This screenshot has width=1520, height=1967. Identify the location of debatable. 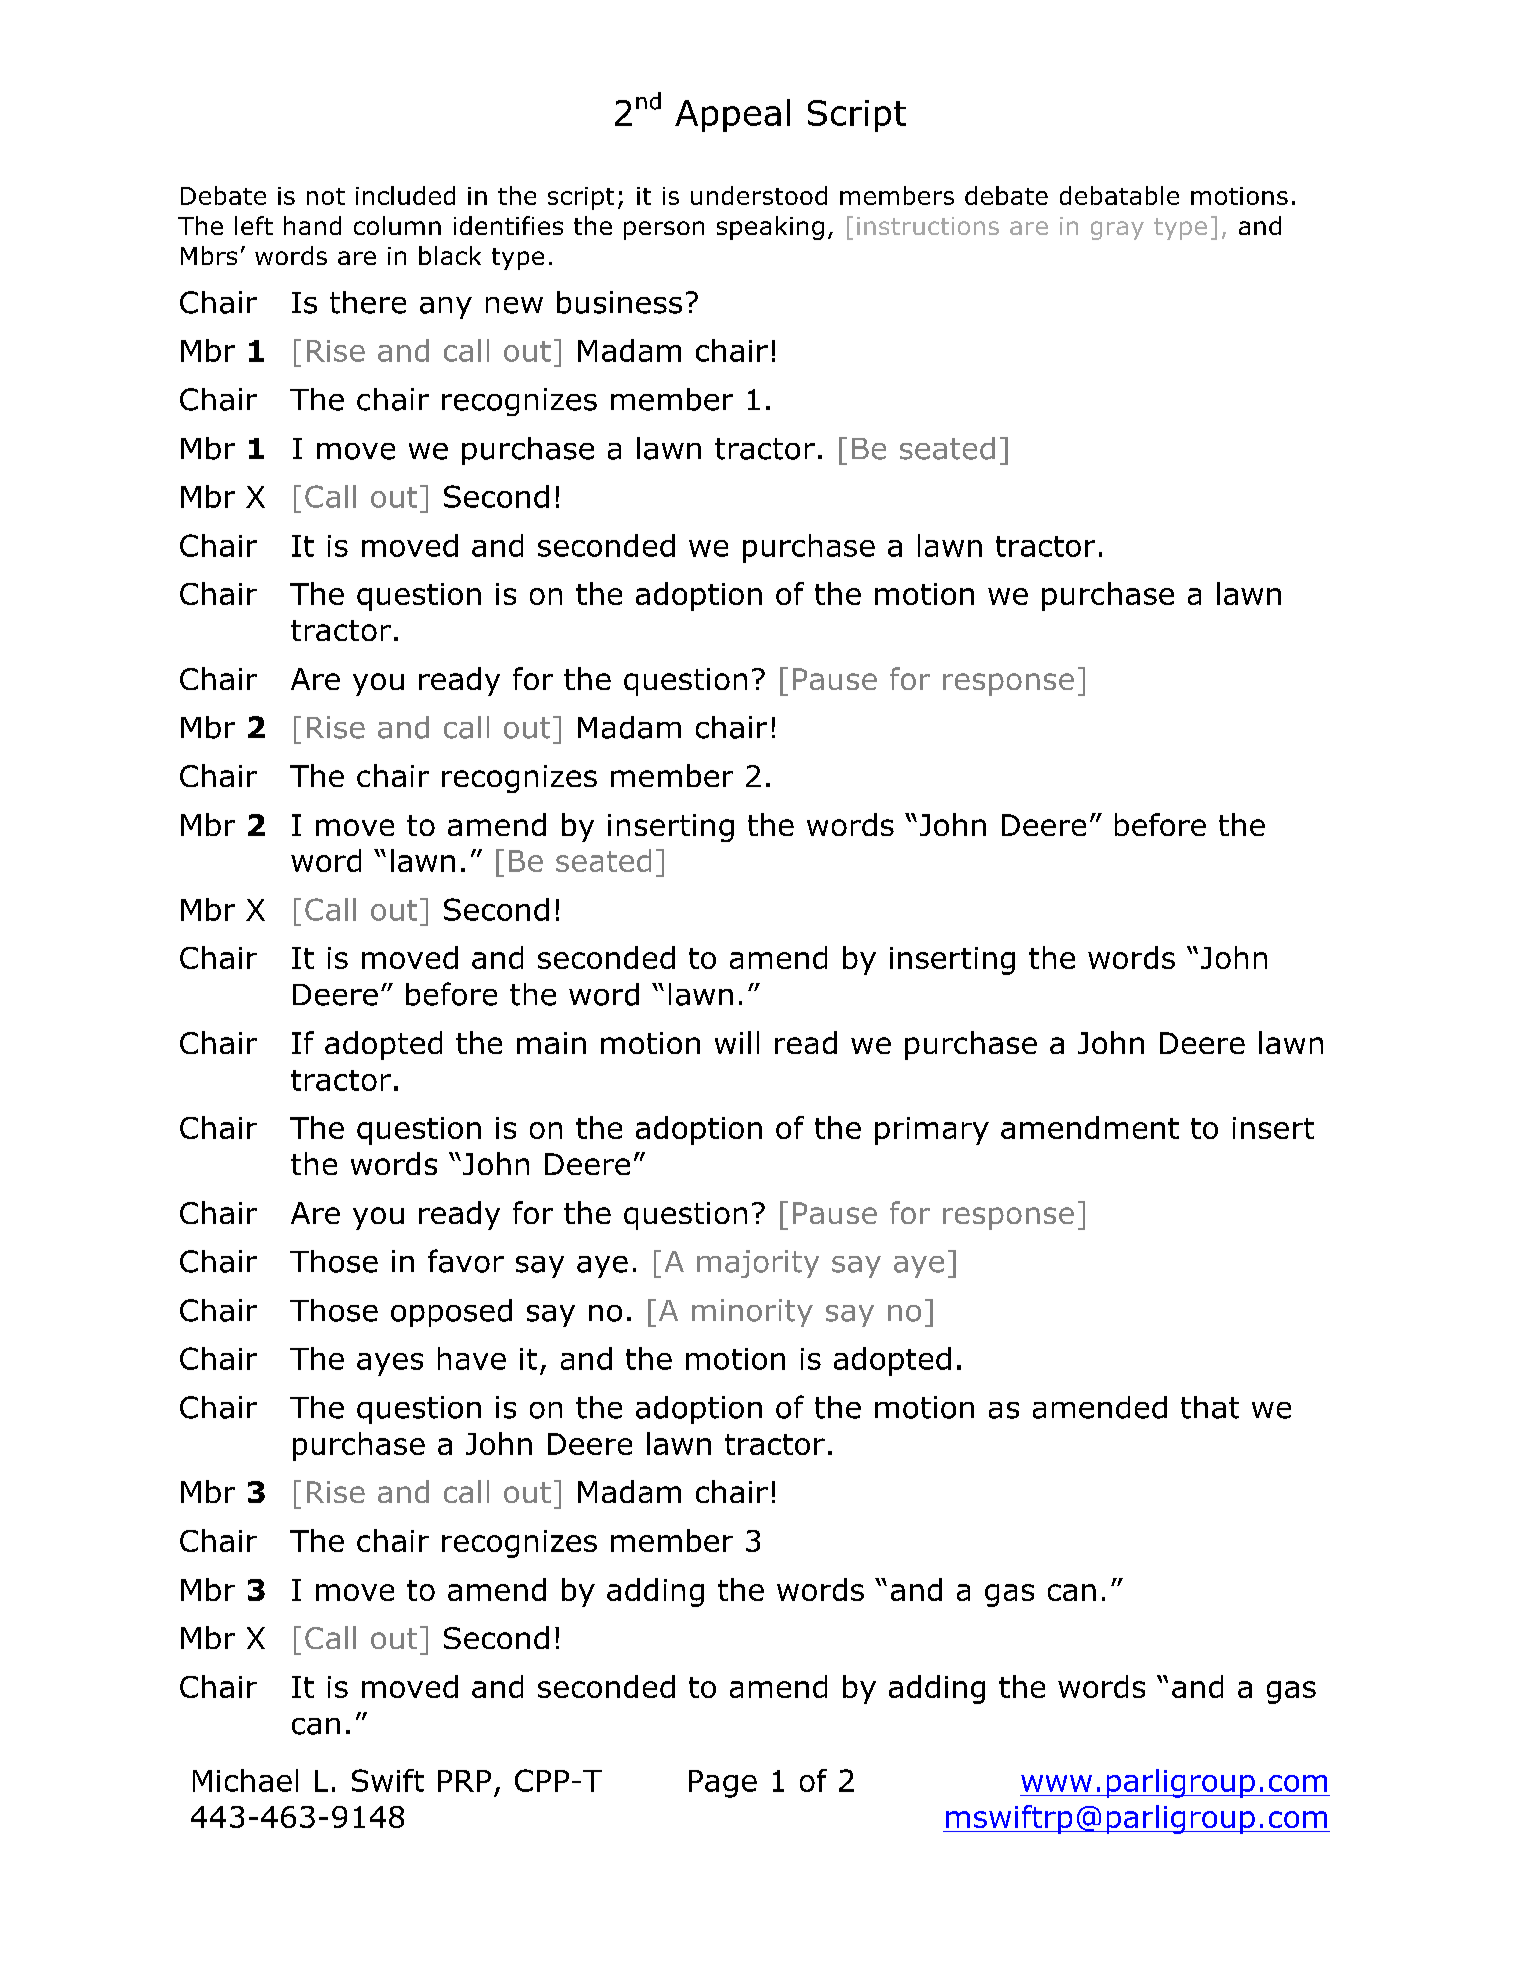
(1119, 195).
